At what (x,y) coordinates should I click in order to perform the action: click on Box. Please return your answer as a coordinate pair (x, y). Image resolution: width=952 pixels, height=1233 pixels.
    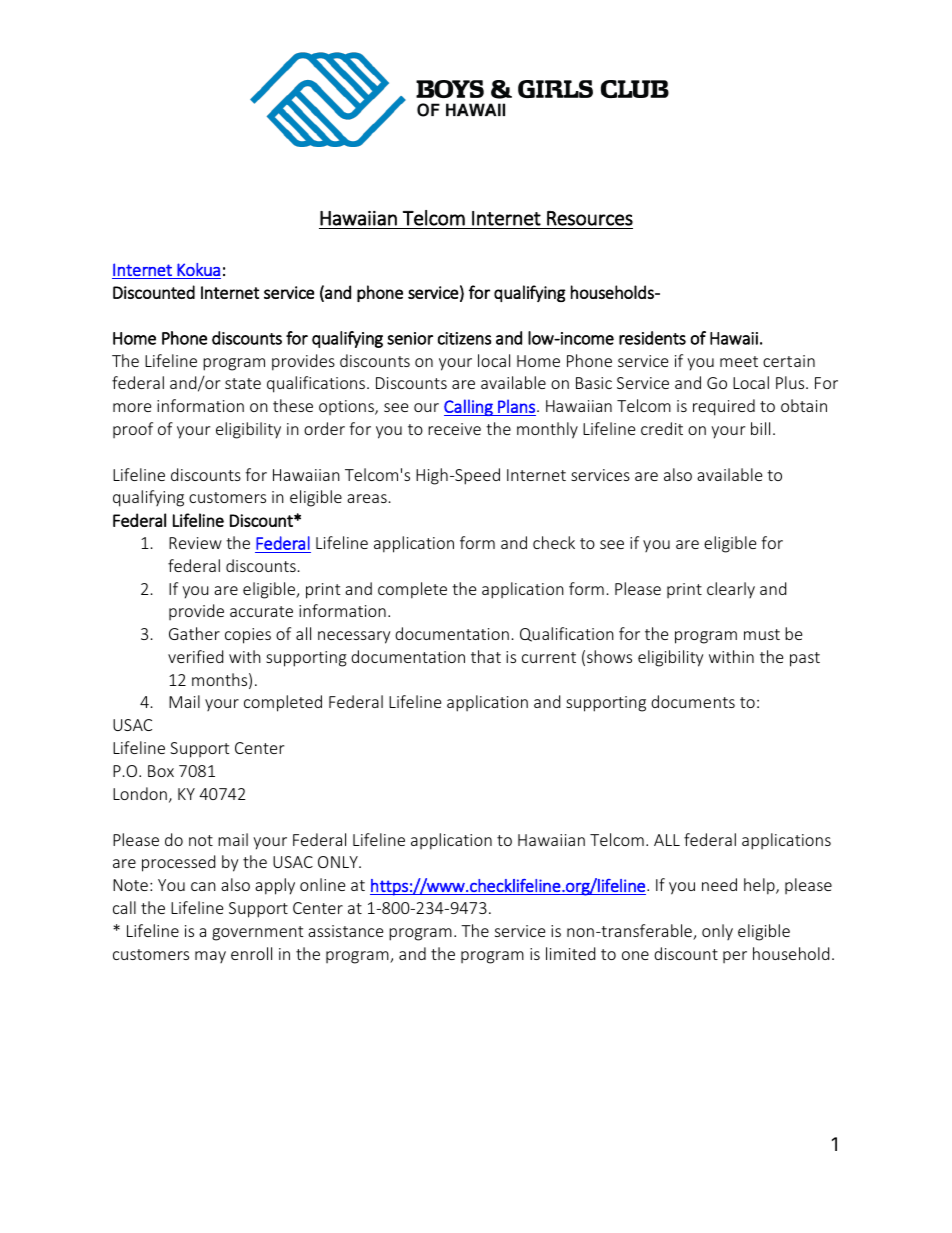
    Looking at the image, I should click on (161, 771).
